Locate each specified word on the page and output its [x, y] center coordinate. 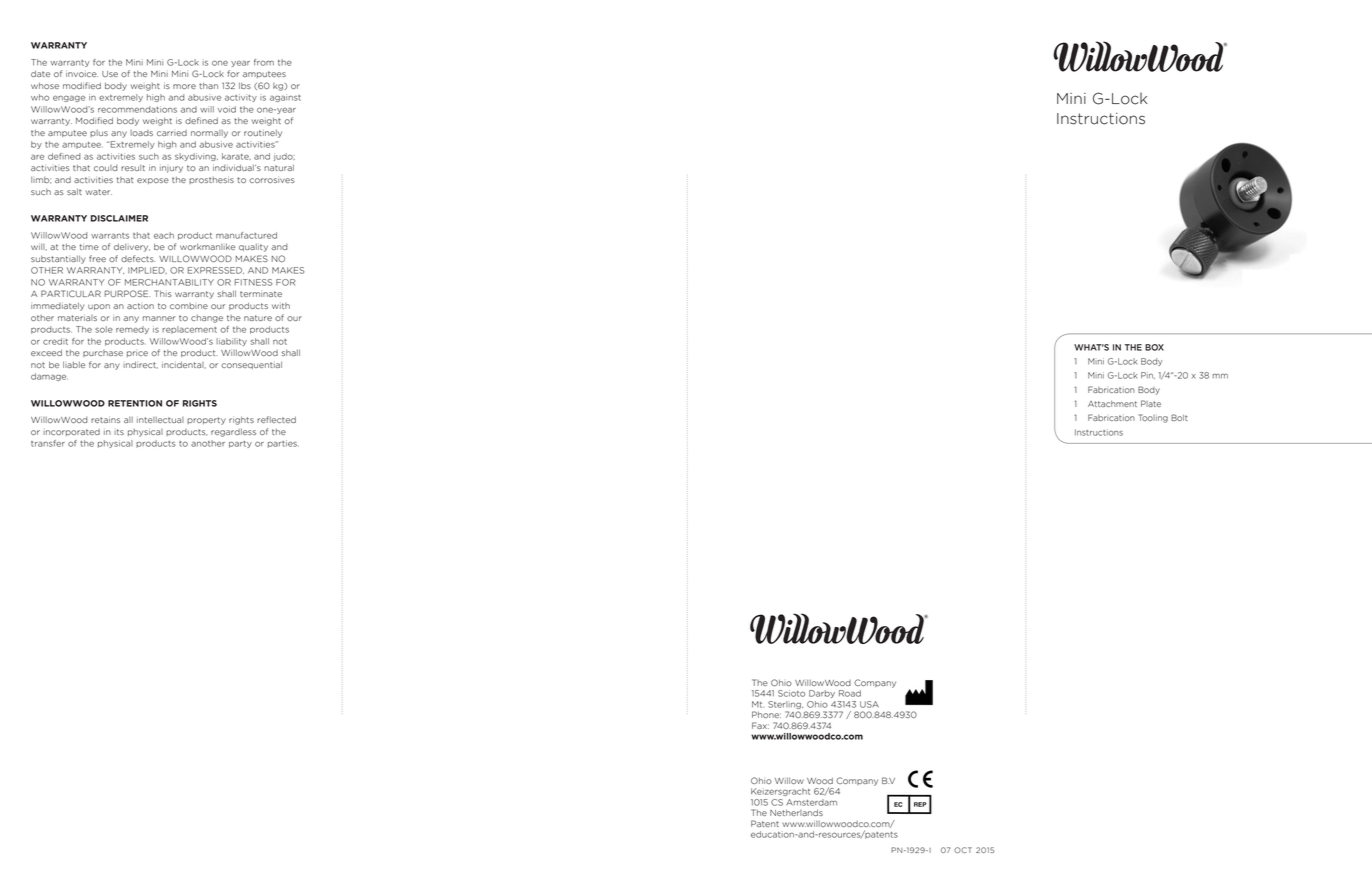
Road [850, 693]
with [281, 306]
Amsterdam [811, 802]
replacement [189, 330]
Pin [1148, 375]
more [184, 86]
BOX [1154, 347]
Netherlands [796, 812]
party [240, 444]
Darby [822, 694]
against [285, 98]
